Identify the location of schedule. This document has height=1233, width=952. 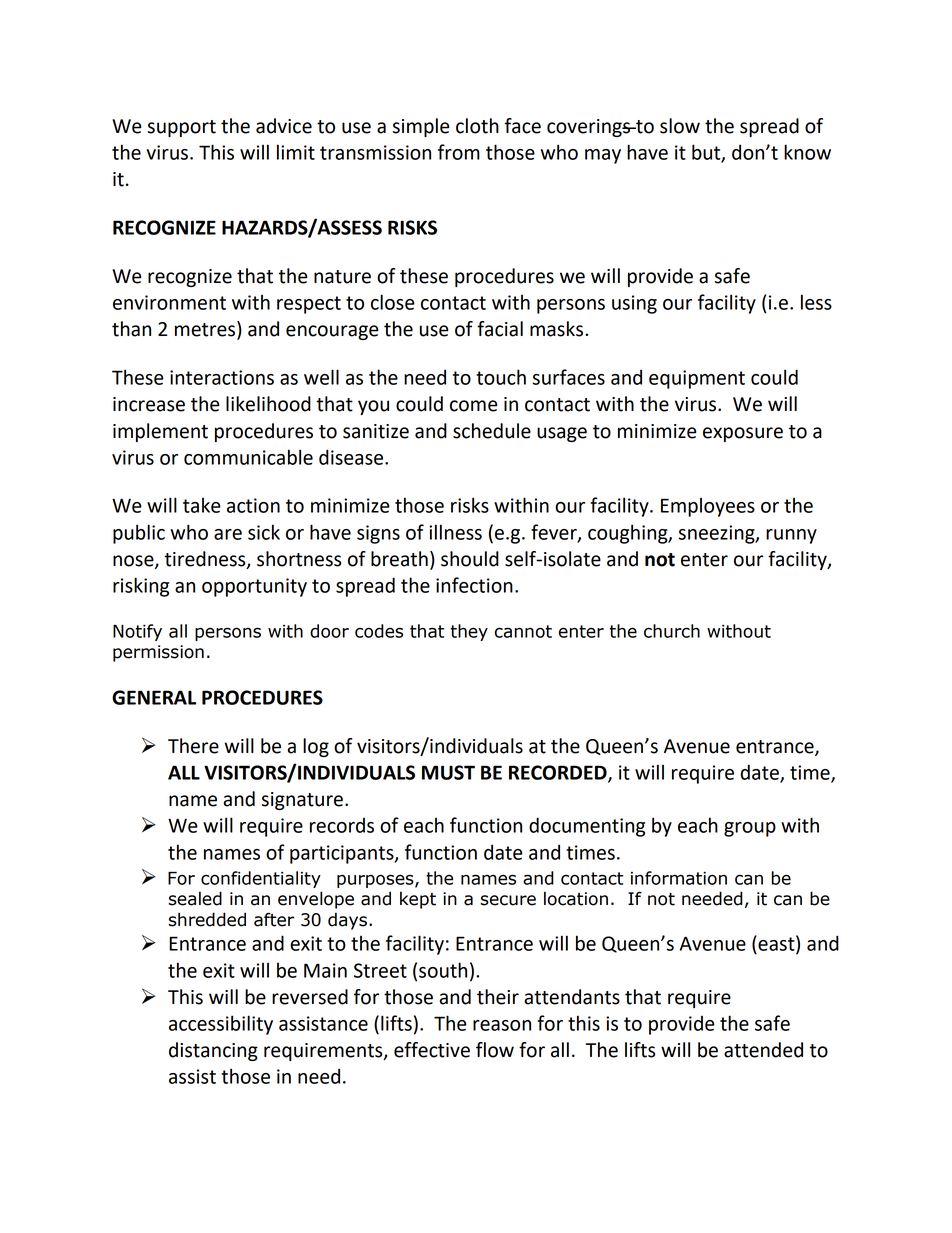
(492, 431).
